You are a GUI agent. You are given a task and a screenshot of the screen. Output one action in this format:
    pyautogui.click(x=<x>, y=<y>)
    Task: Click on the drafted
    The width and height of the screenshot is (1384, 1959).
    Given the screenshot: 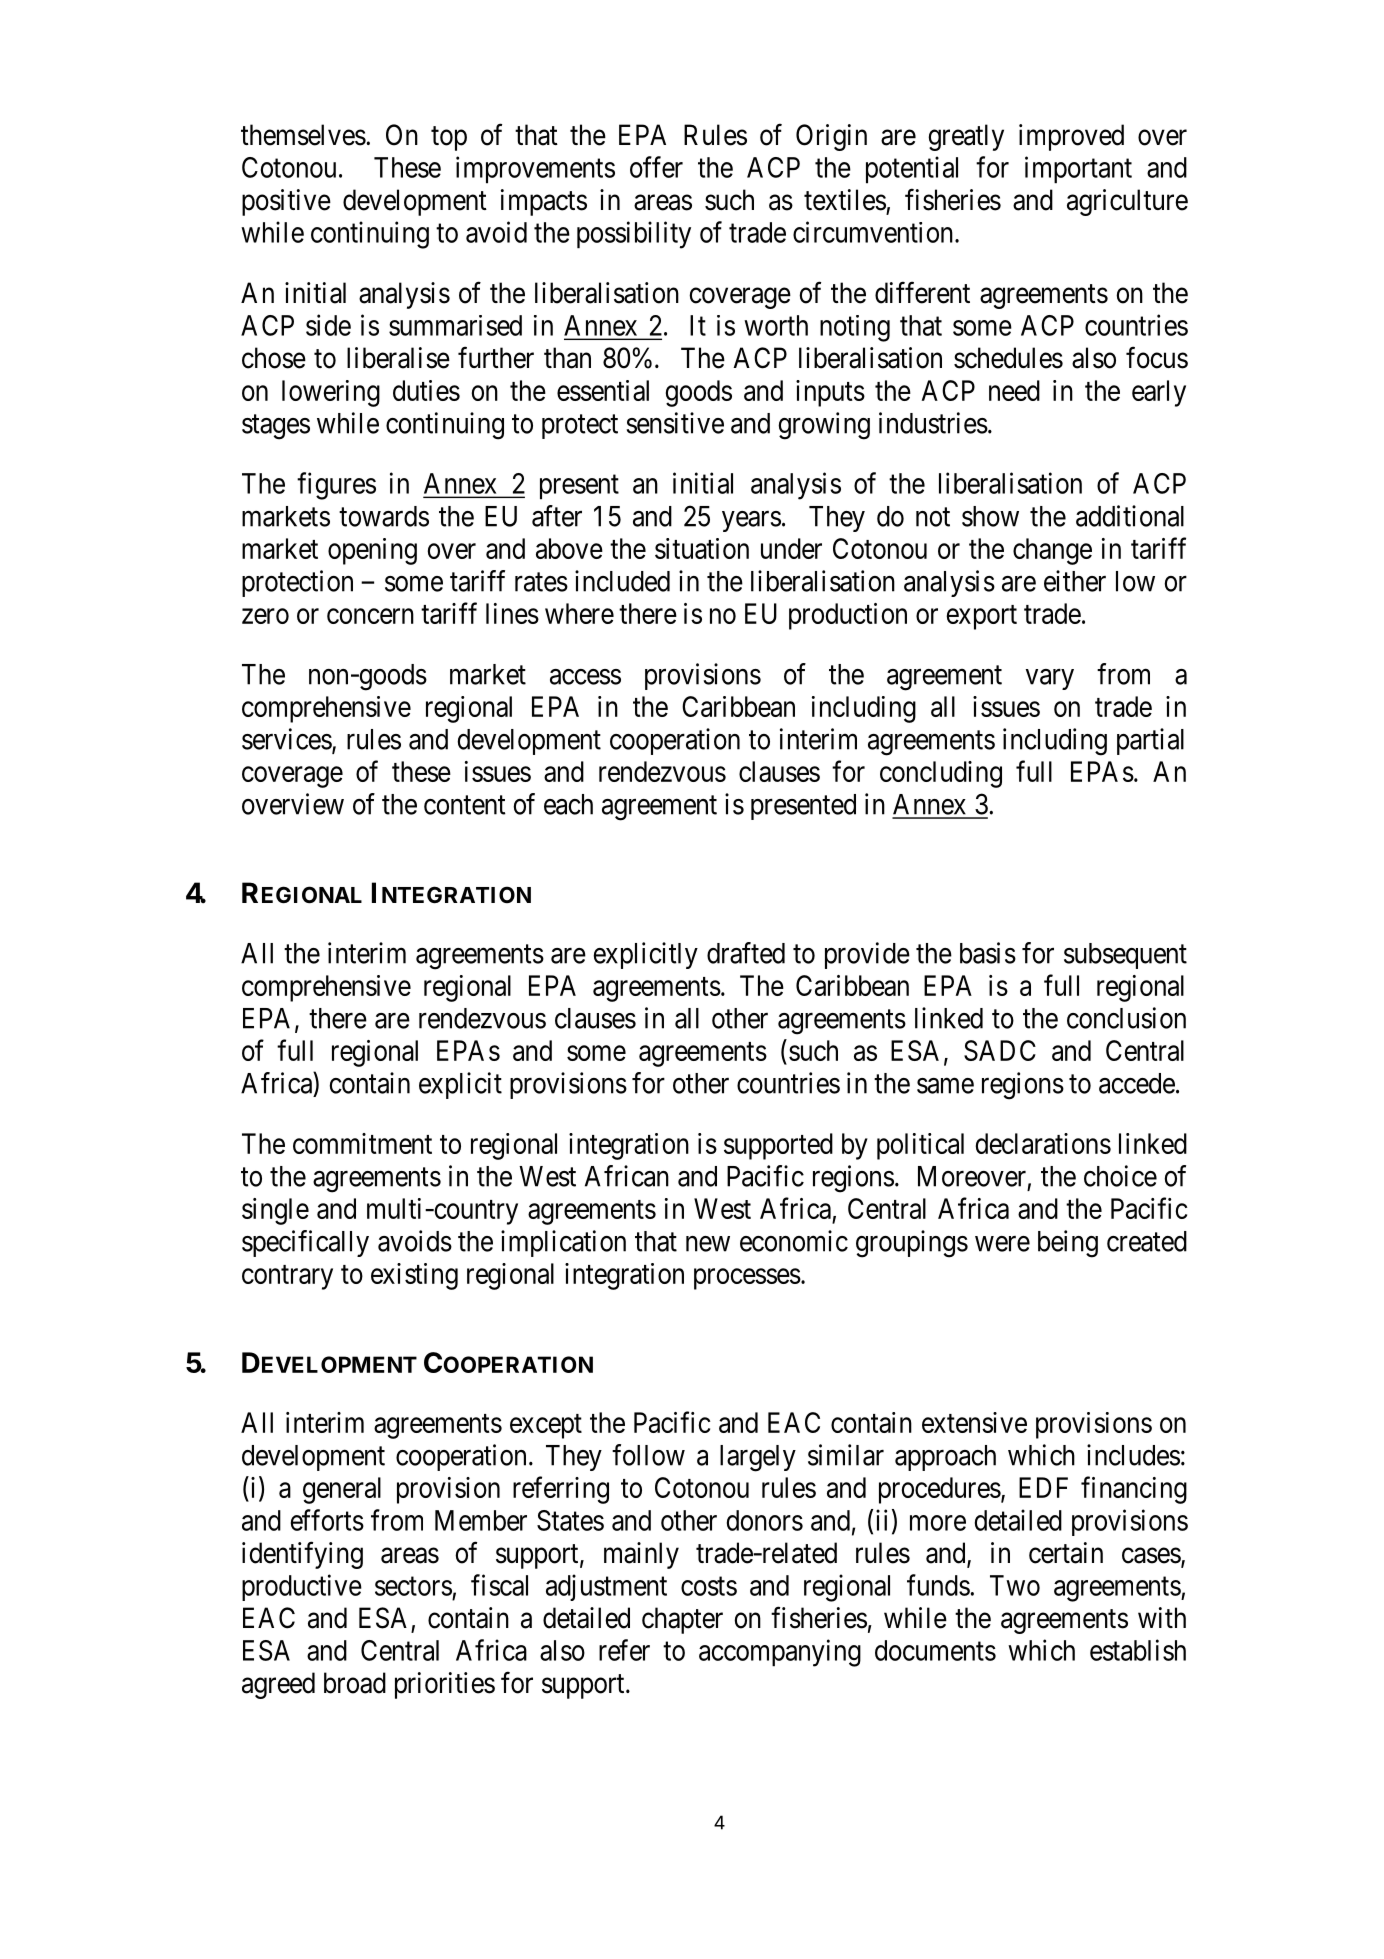 What is the action you would take?
    pyautogui.click(x=746, y=953)
